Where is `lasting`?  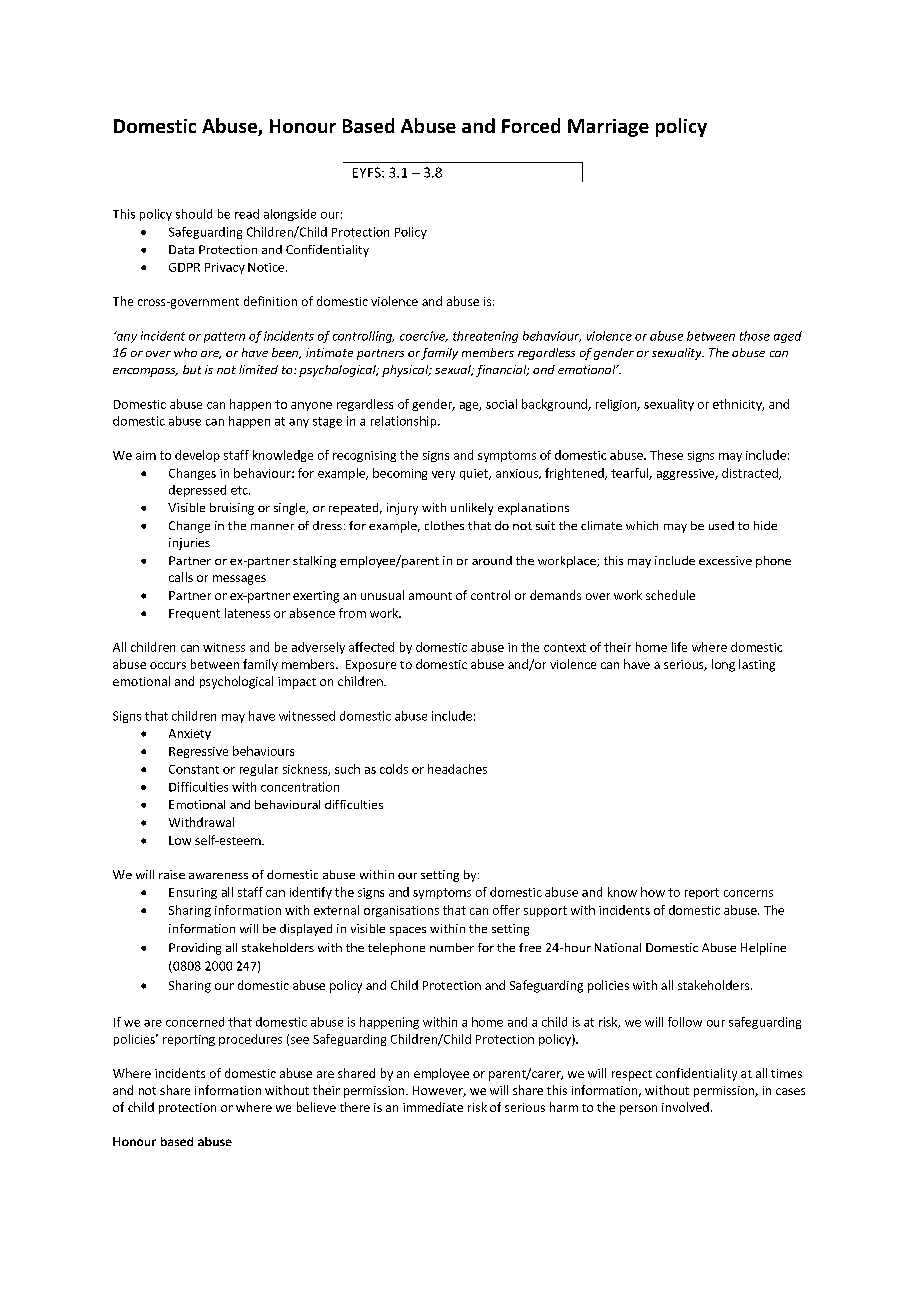
lasting is located at coordinates (757, 665).
